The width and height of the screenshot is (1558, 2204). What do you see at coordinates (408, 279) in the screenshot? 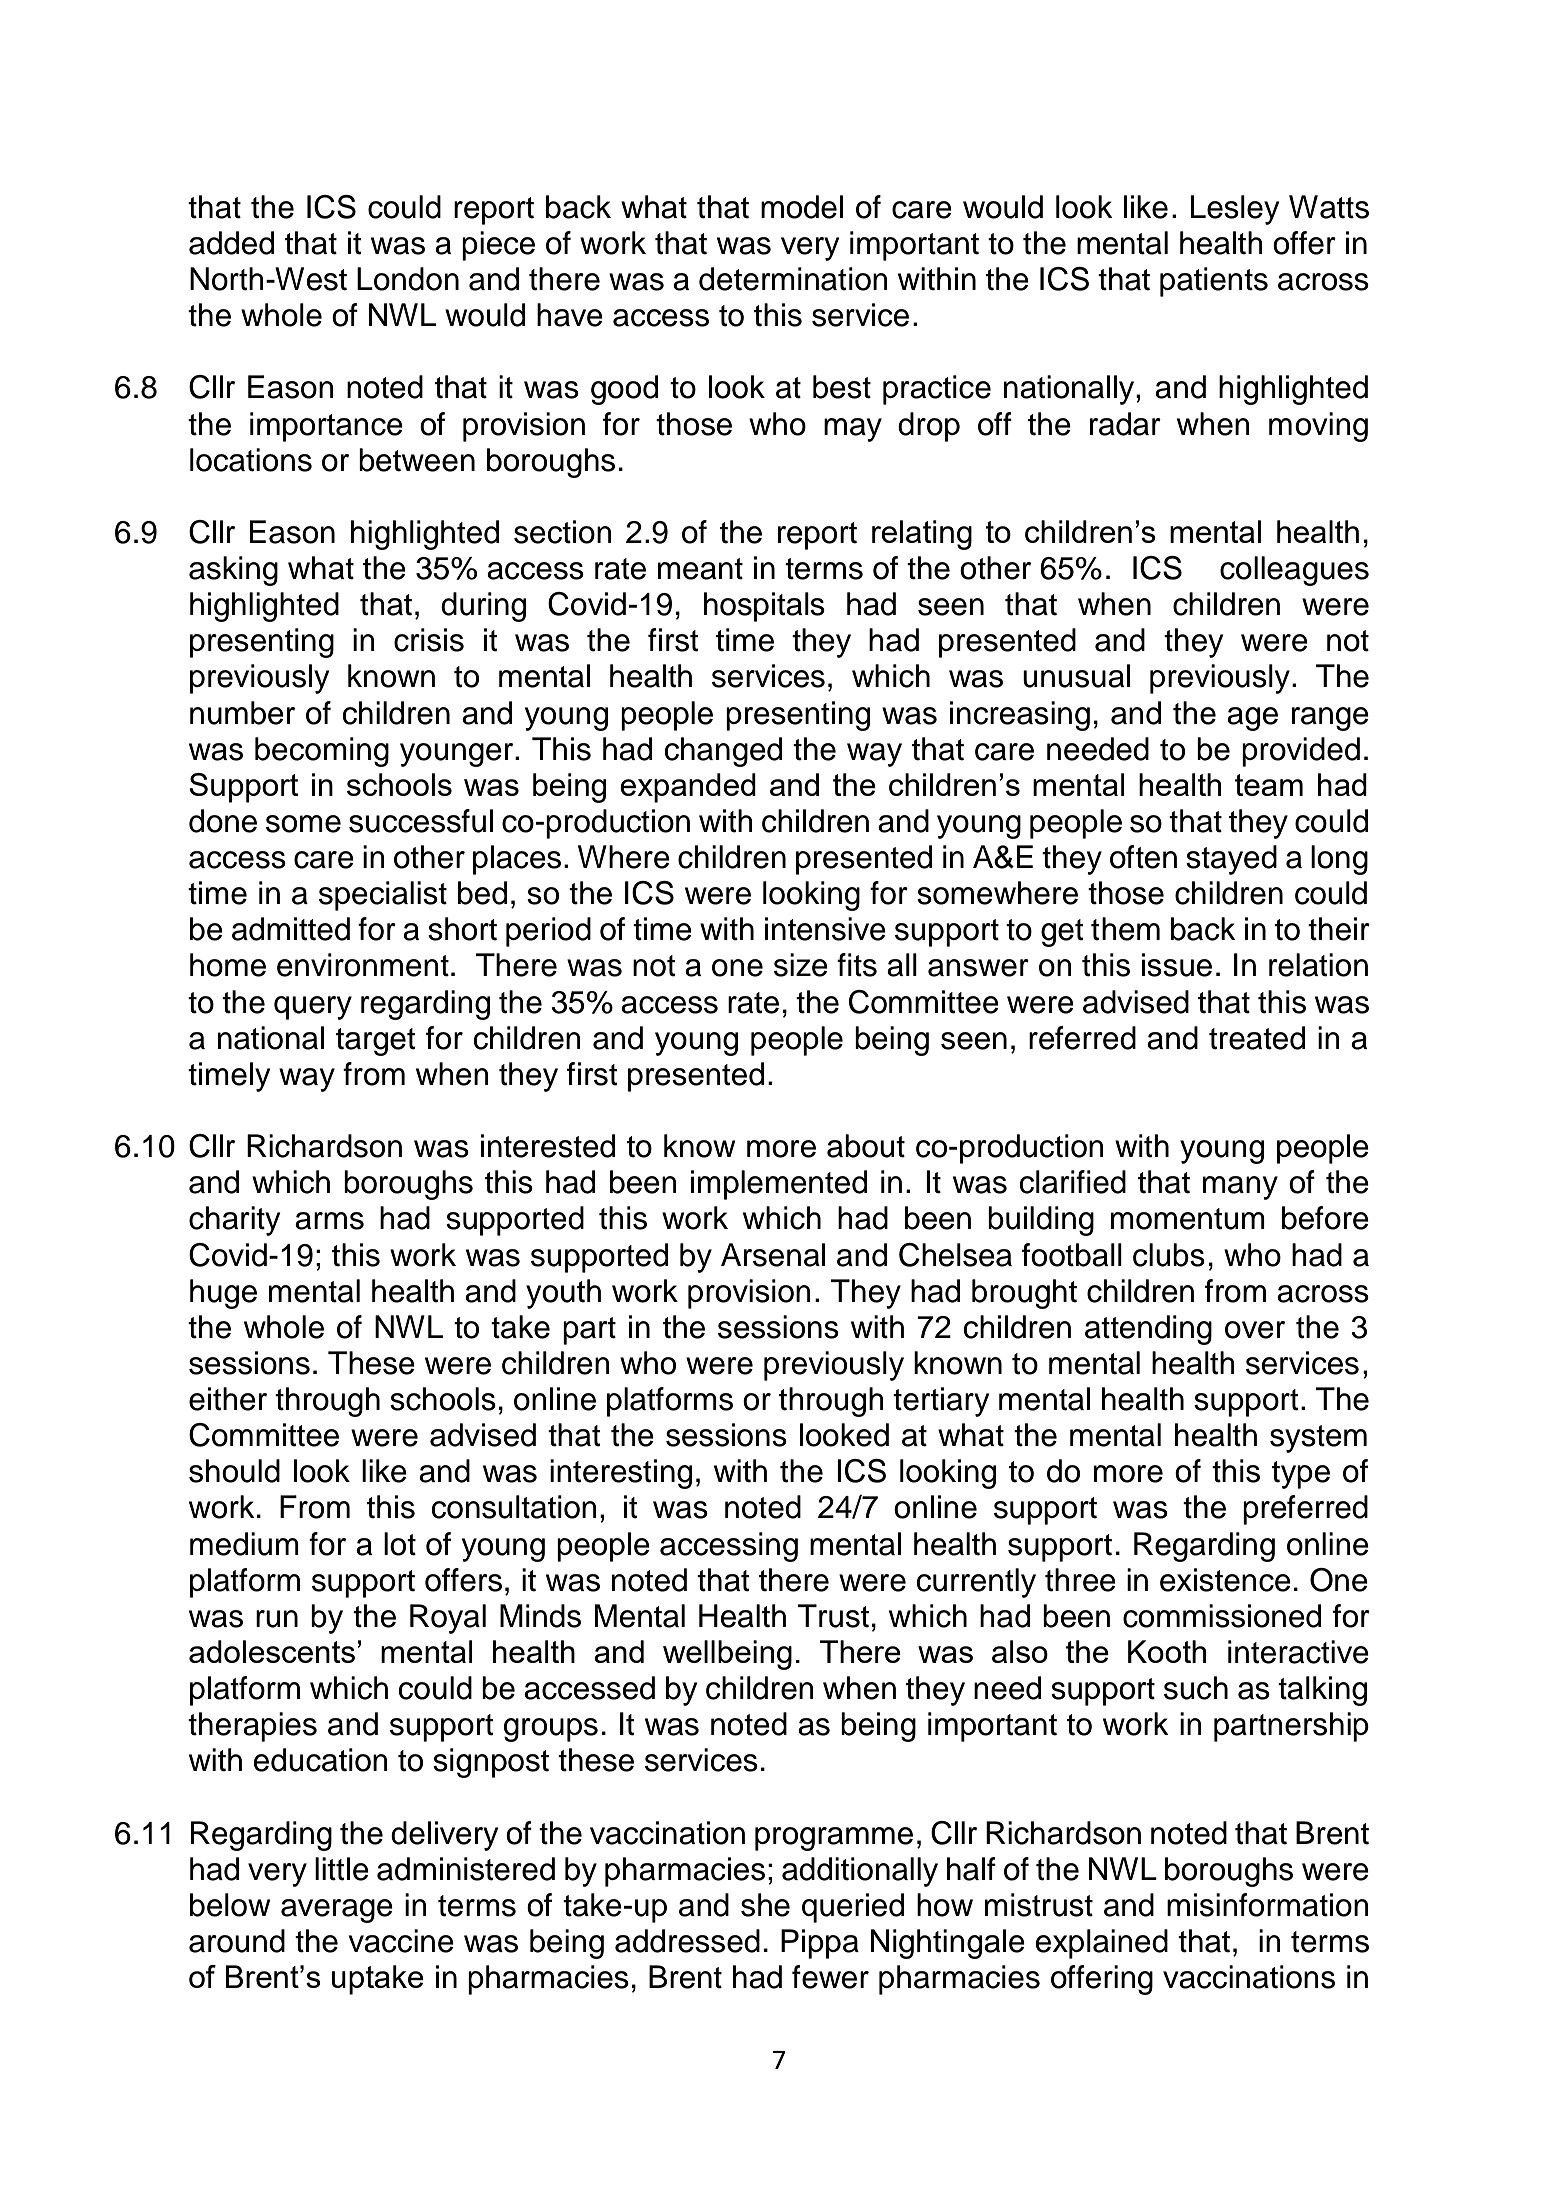
I see `London` at bounding box center [408, 279].
